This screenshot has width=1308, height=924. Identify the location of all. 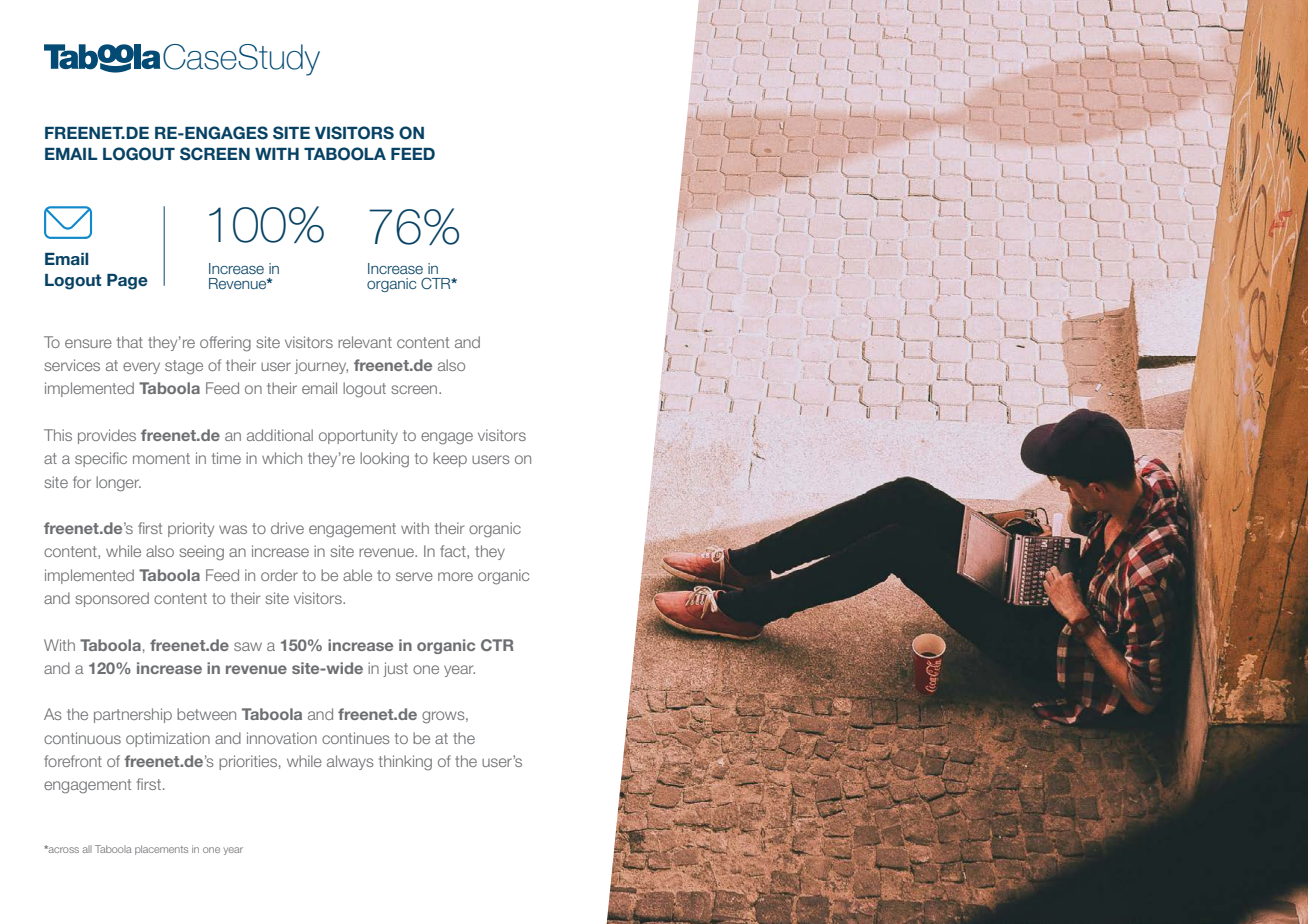
(87, 849).
